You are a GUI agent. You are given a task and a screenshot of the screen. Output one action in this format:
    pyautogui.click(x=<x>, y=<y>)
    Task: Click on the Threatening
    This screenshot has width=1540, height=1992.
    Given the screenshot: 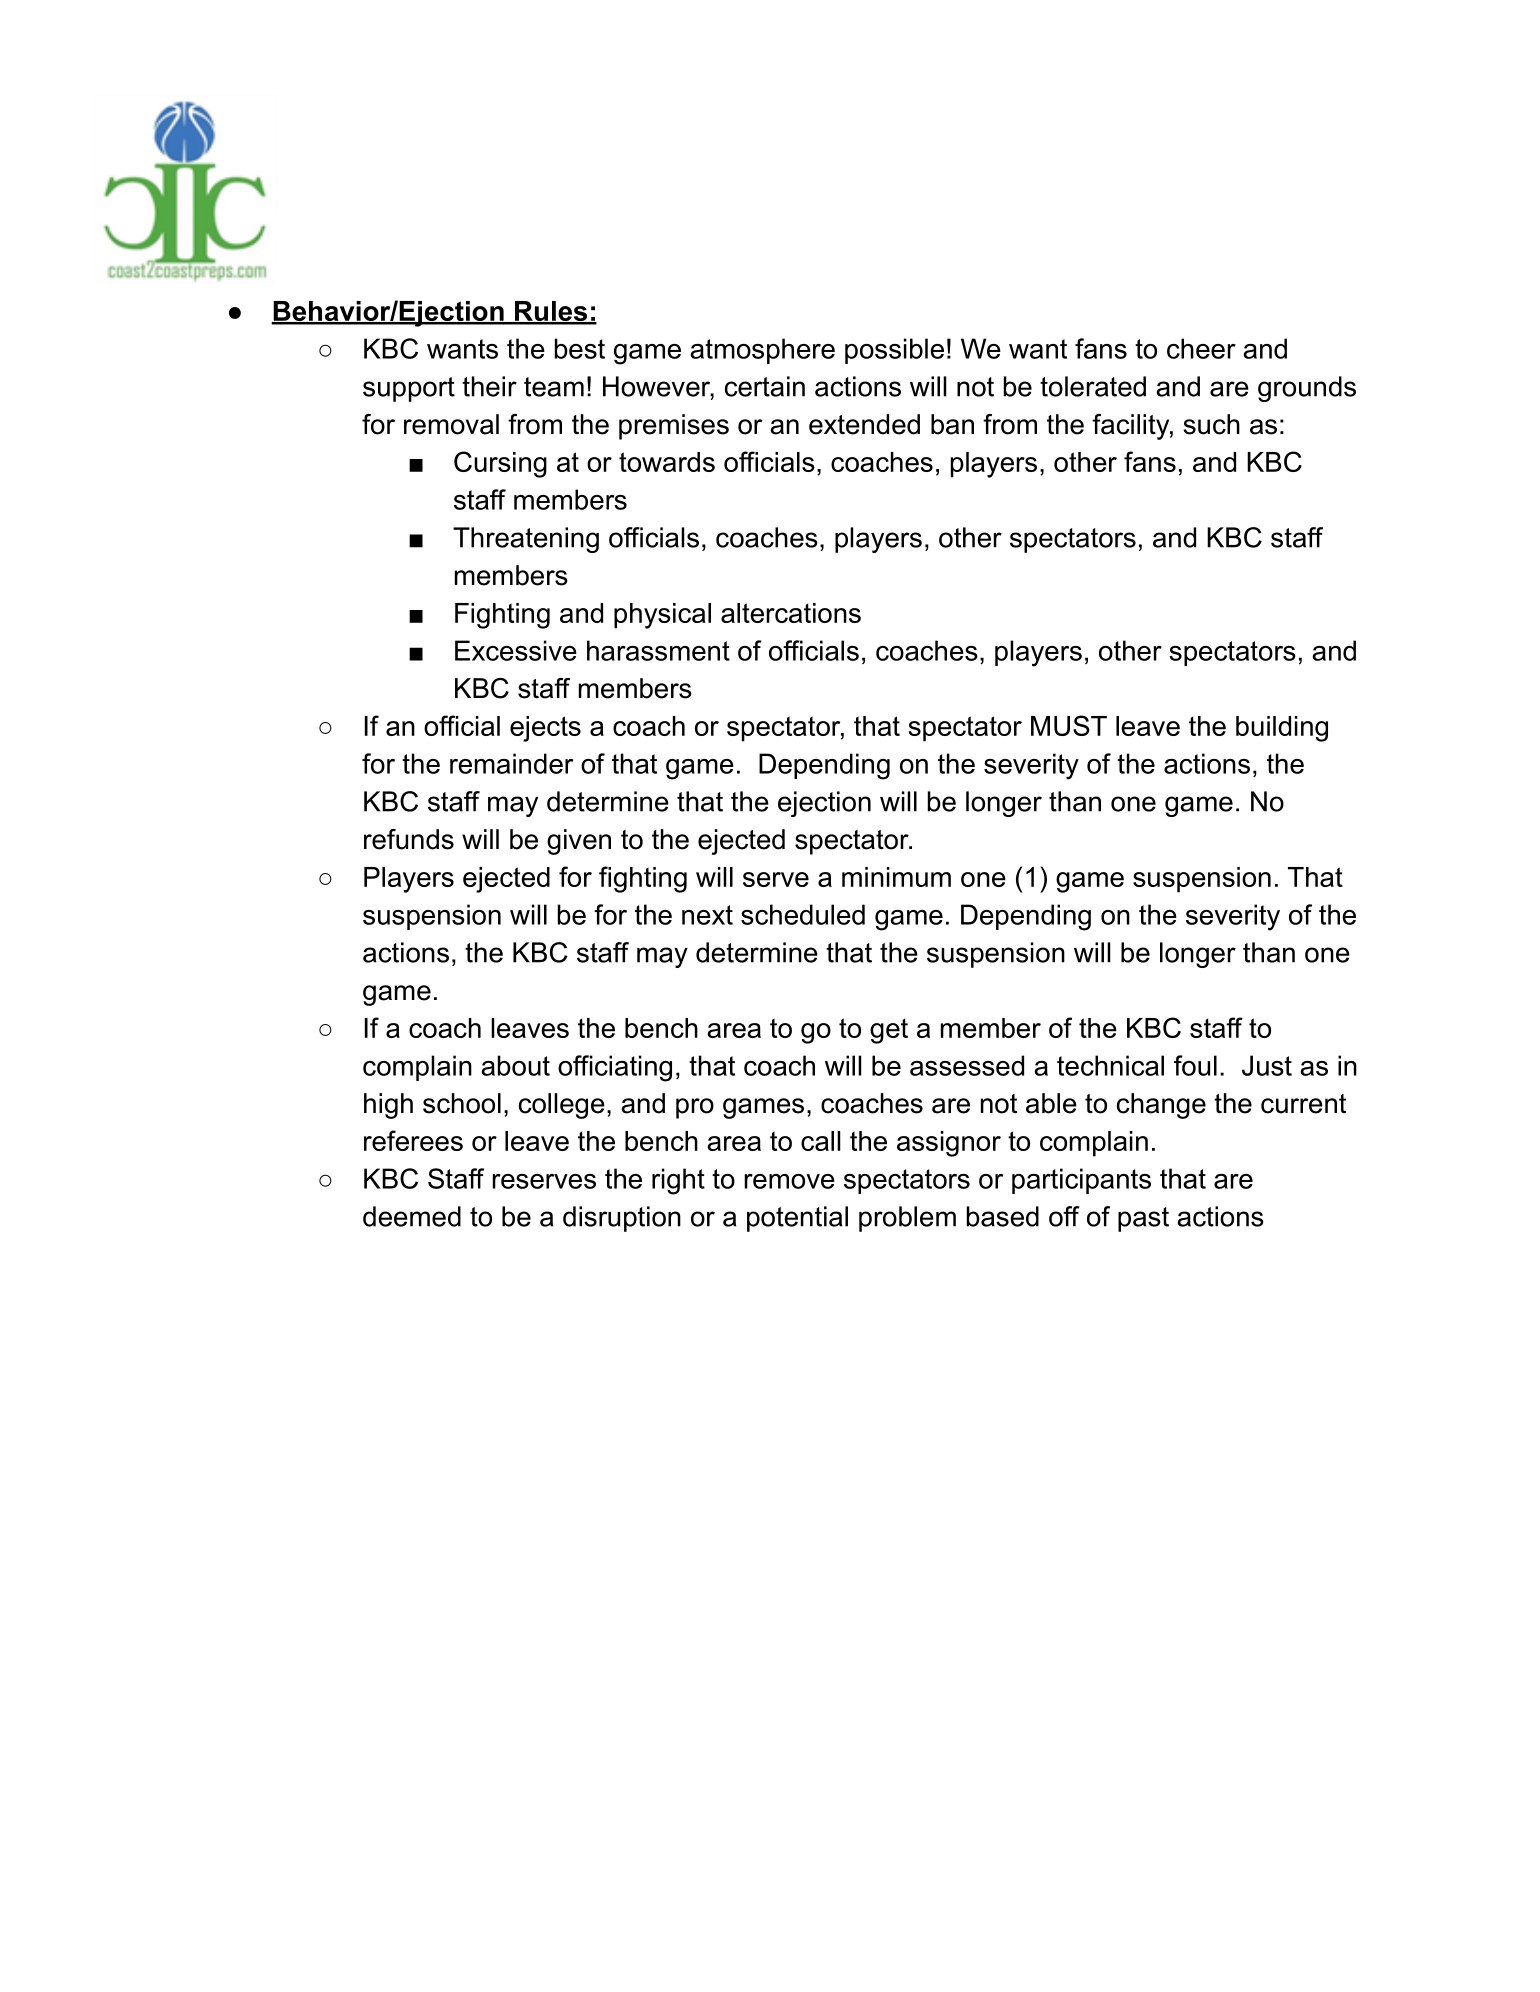 What is the action you would take?
    pyautogui.click(x=526, y=540)
